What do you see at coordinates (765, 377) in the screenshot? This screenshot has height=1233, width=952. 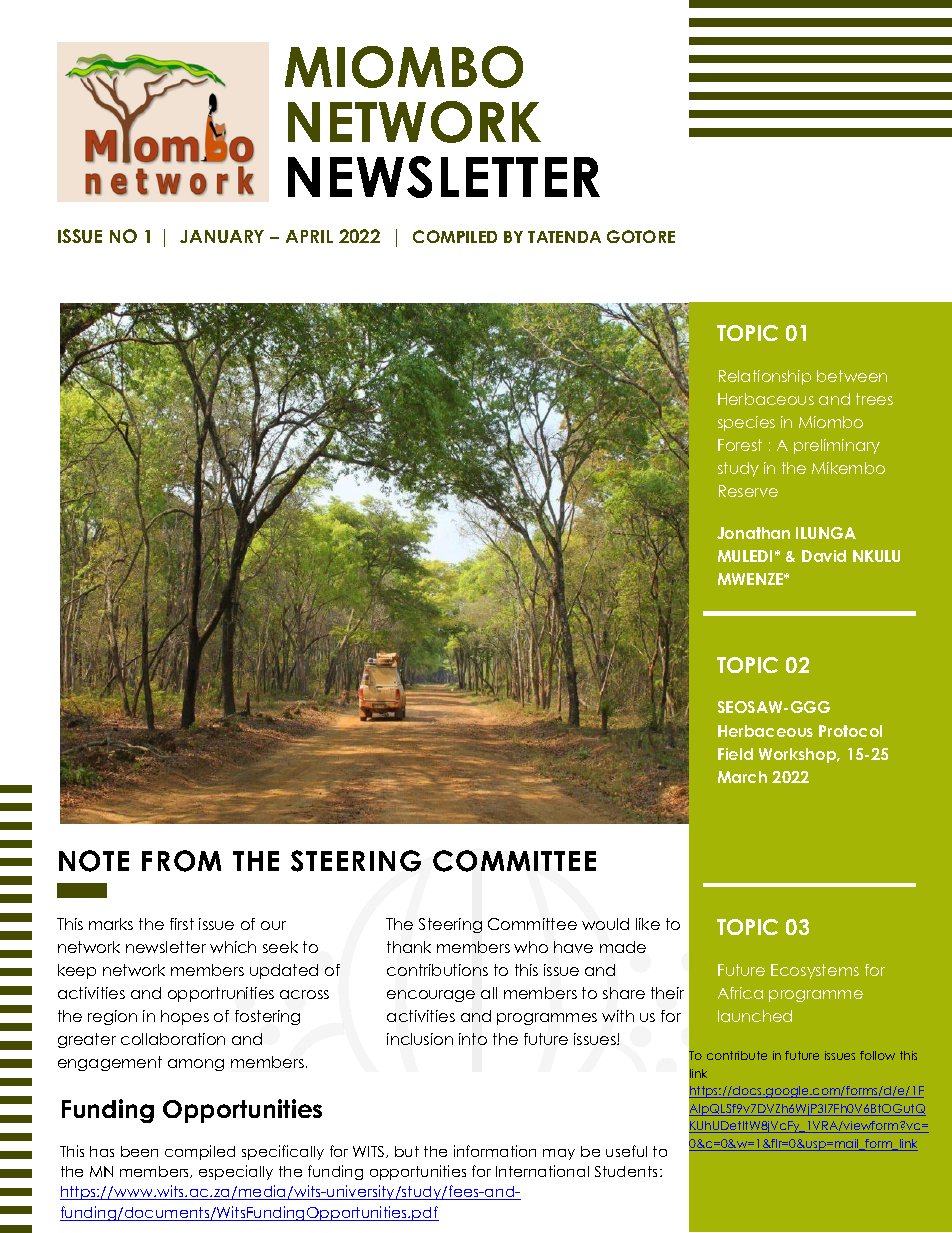 I see `Relationship` at bounding box center [765, 377].
